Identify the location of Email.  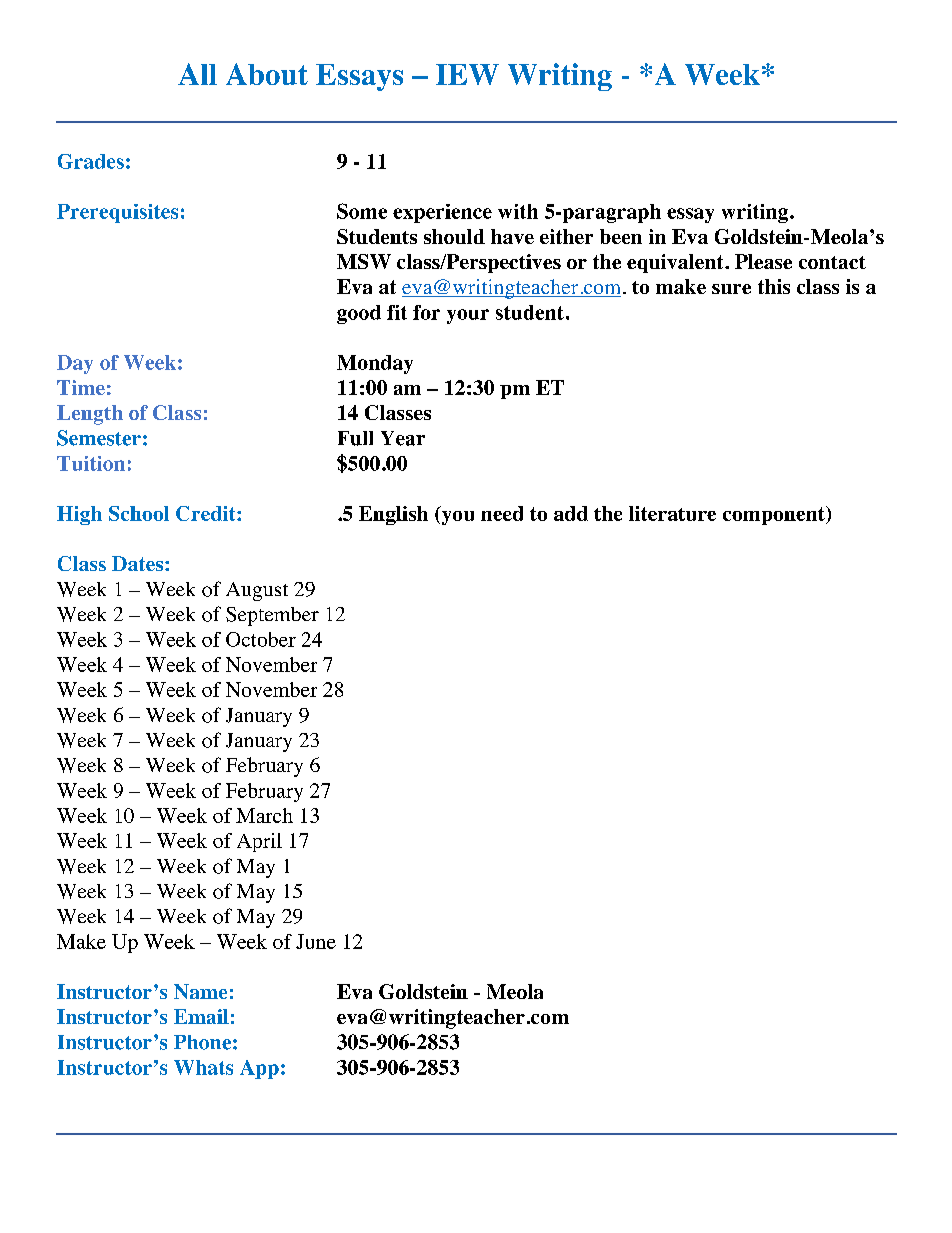
(201, 1016).
